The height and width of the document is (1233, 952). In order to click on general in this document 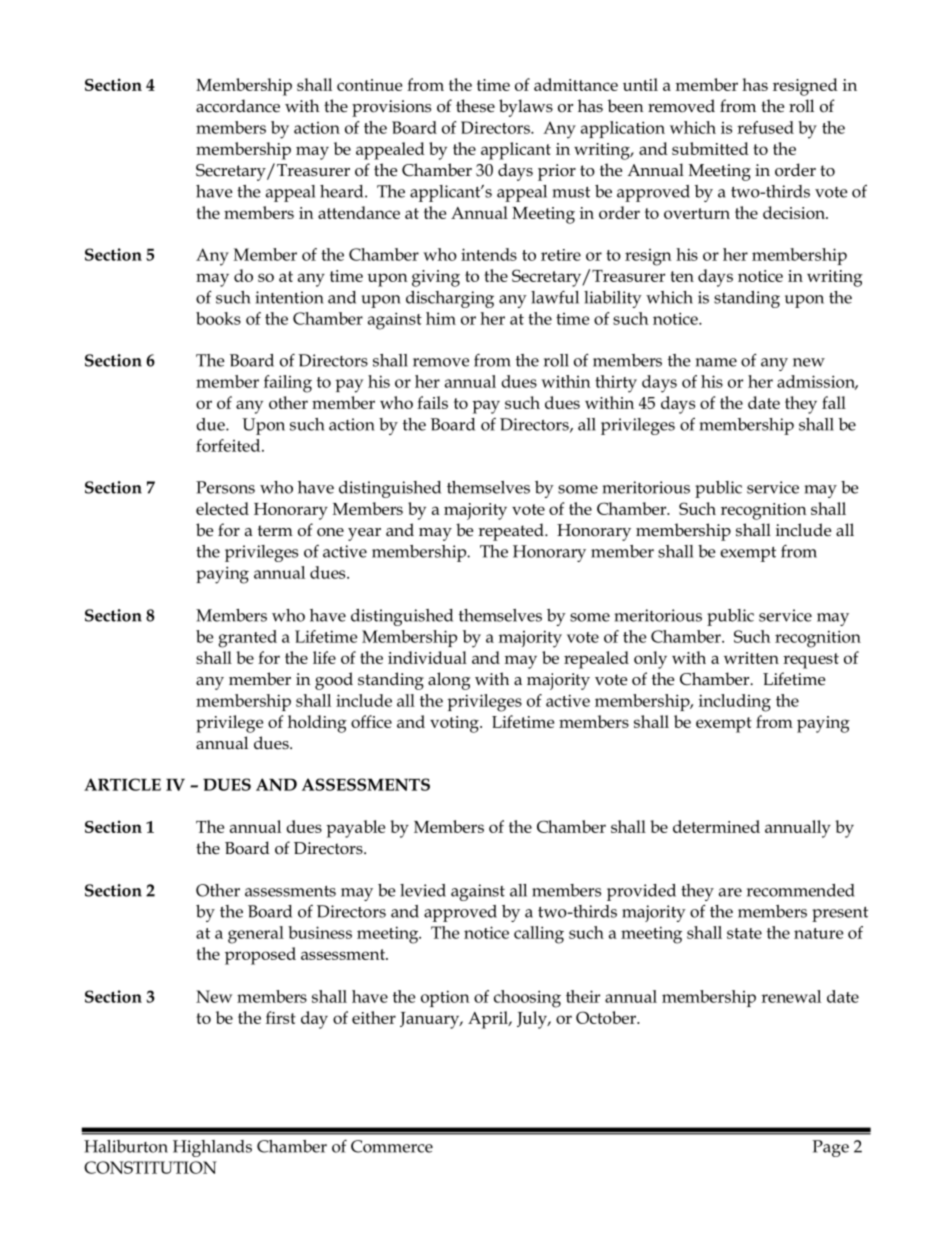, I will do `click(256, 935)`.
